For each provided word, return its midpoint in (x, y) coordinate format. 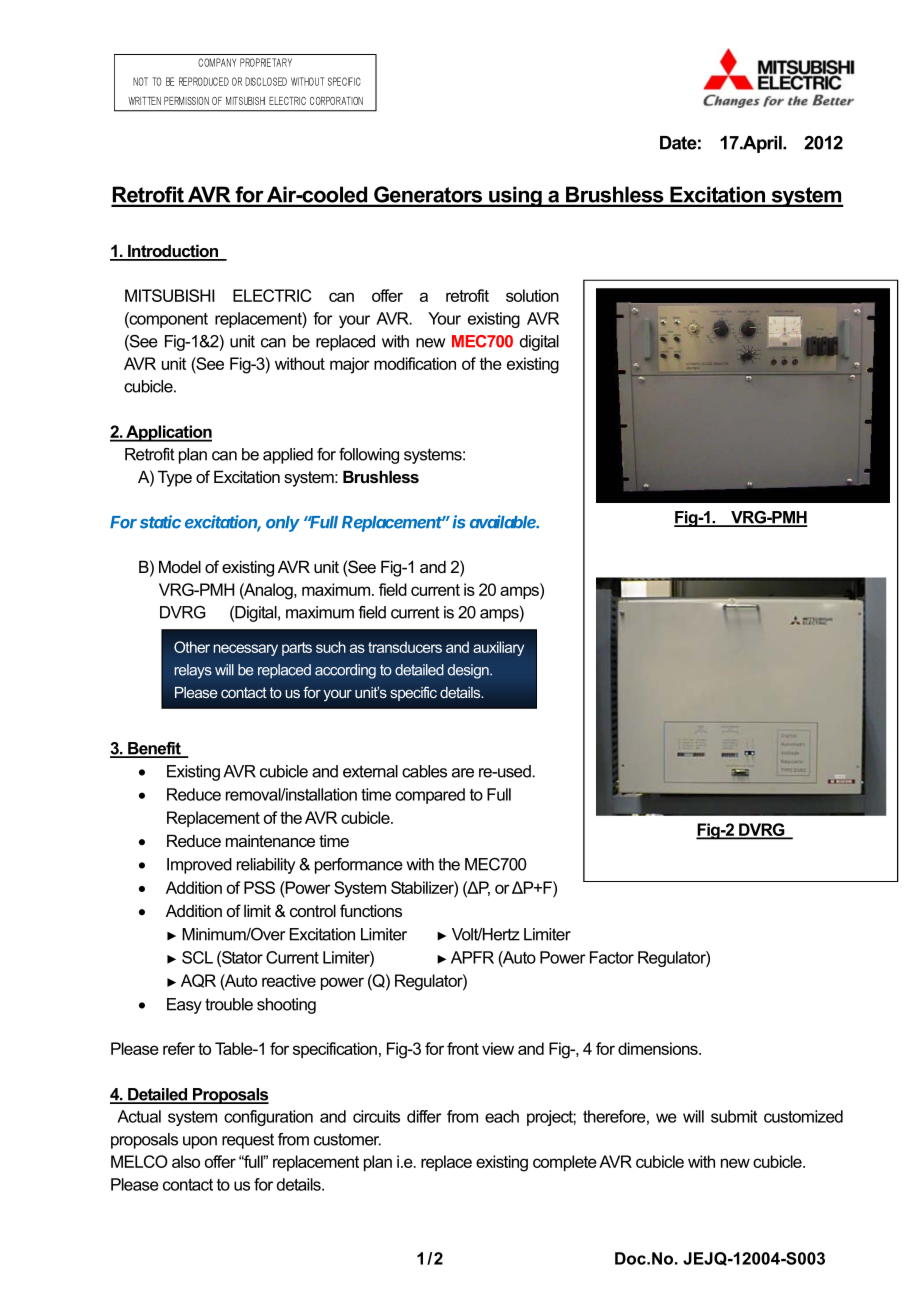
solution (532, 295)
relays (193, 671)
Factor (612, 957)
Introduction (173, 252)
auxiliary (498, 648)
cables (424, 771)
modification (415, 363)
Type (175, 478)
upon (200, 1142)
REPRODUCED (204, 81)
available (504, 522)
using (515, 196)
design (469, 671)
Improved (199, 866)
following (369, 456)
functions (371, 910)
